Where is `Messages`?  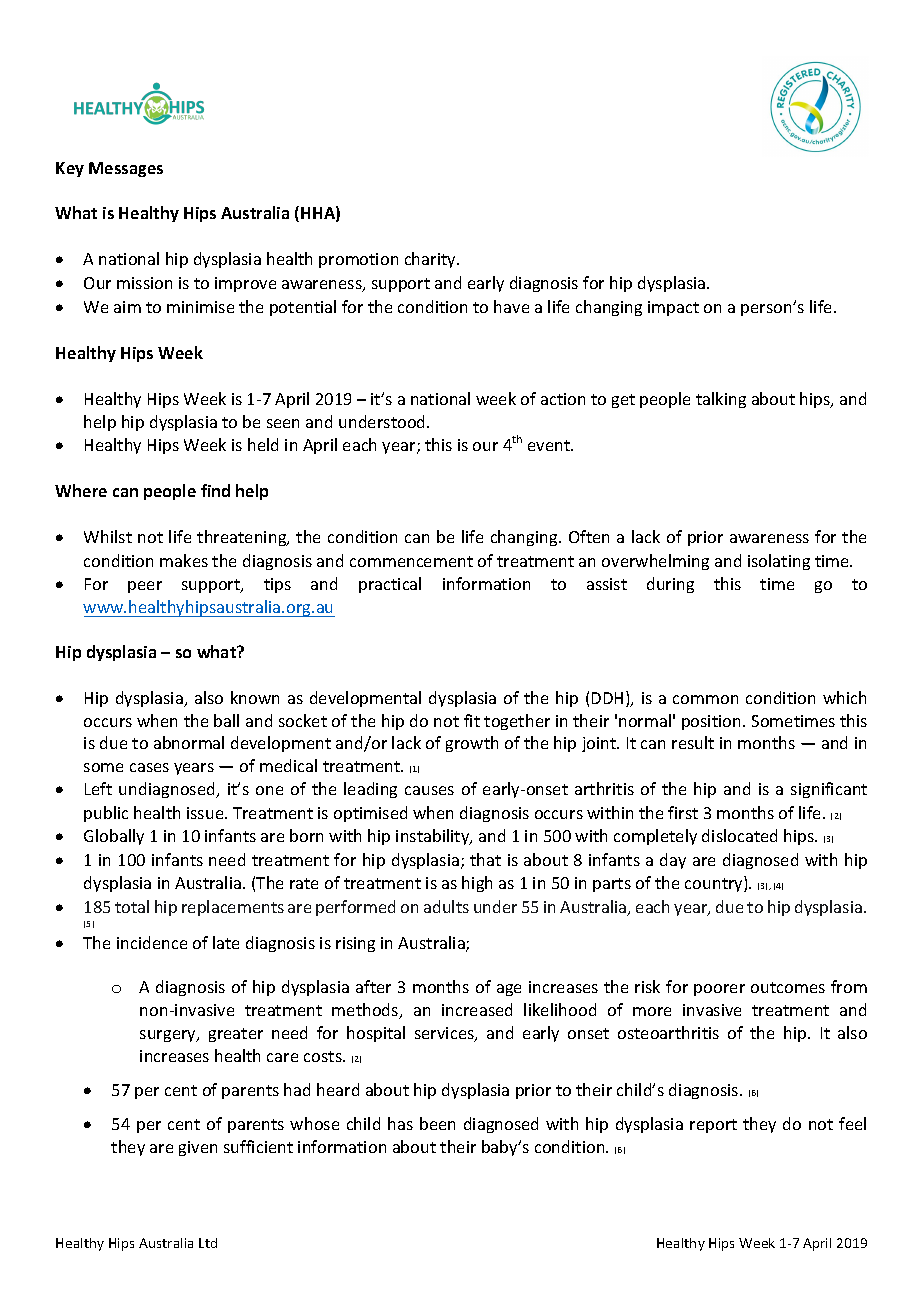
Messages is located at coordinates (126, 169).
